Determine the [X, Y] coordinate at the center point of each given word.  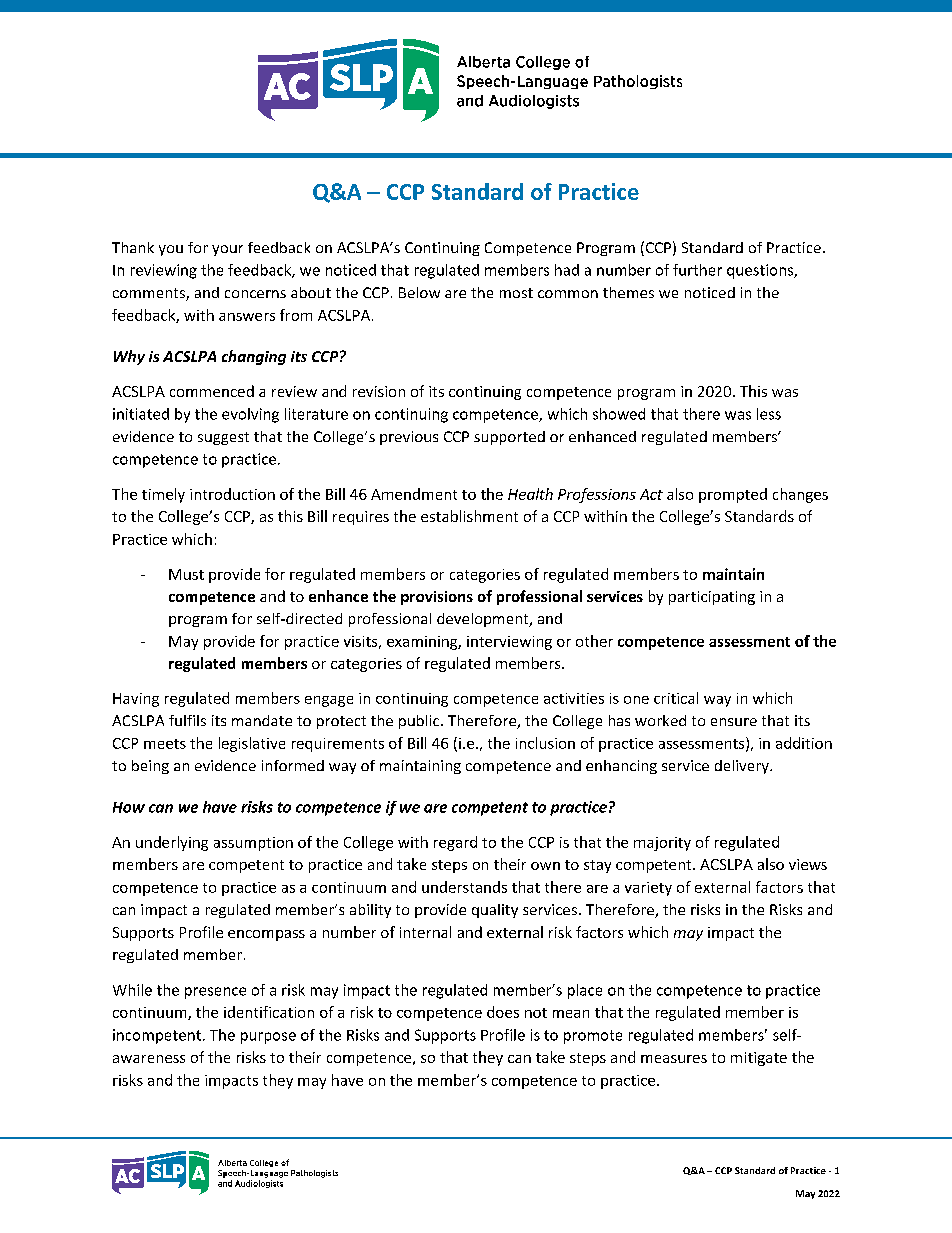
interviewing [509, 643]
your [227, 250]
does [503, 1012]
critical [676, 698]
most [516, 293]
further [697, 270]
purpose [268, 1038]
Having [136, 700]
